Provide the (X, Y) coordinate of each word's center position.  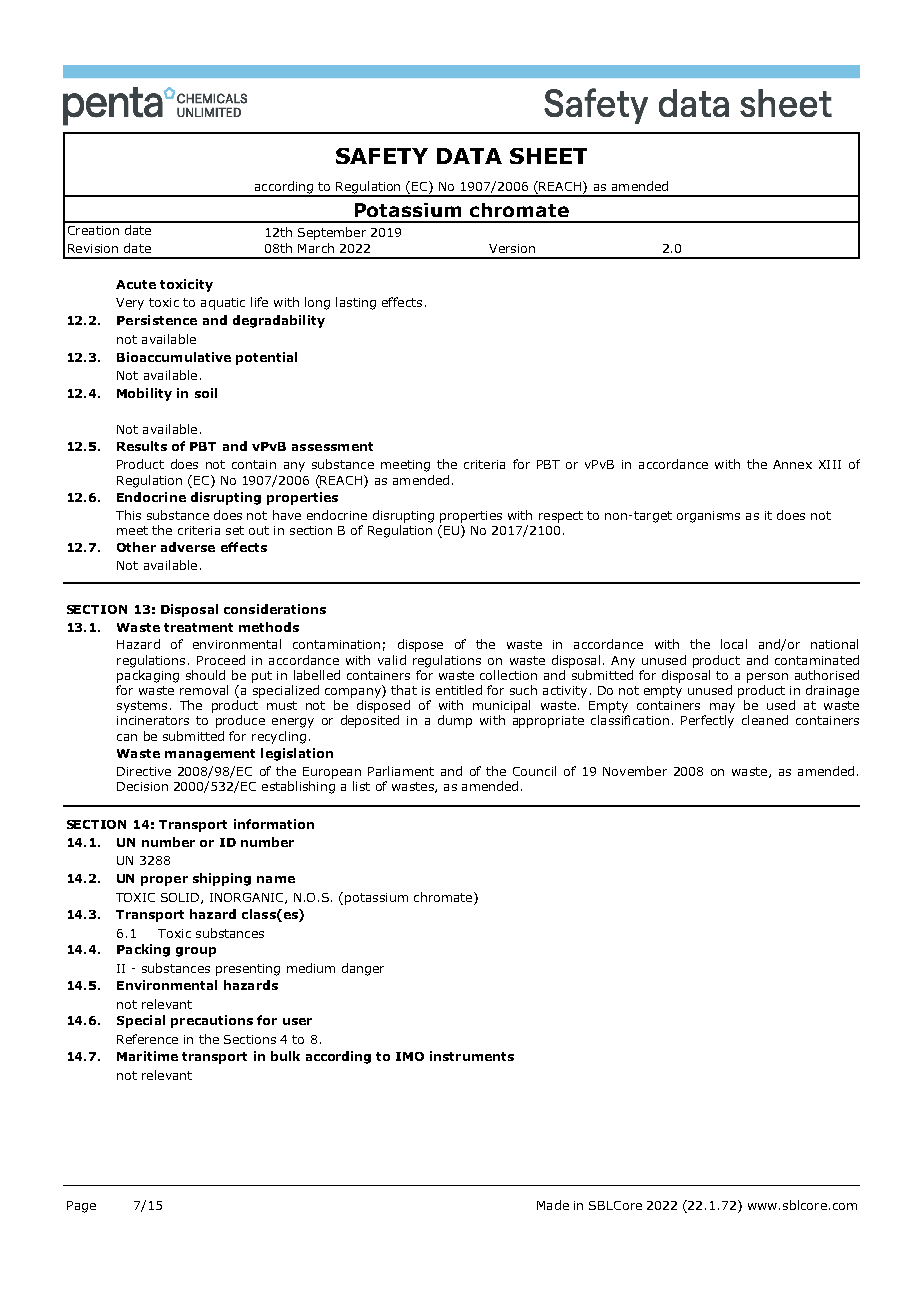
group (196, 952)
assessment (332, 446)
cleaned (765, 720)
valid (392, 660)
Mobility (144, 394)
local (734, 644)
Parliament (401, 771)
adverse (188, 547)
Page (81, 1207)
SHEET (548, 156)
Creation (93, 230)
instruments (472, 1056)
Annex (792, 464)
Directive (144, 771)
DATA (469, 156)
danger (363, 969)
